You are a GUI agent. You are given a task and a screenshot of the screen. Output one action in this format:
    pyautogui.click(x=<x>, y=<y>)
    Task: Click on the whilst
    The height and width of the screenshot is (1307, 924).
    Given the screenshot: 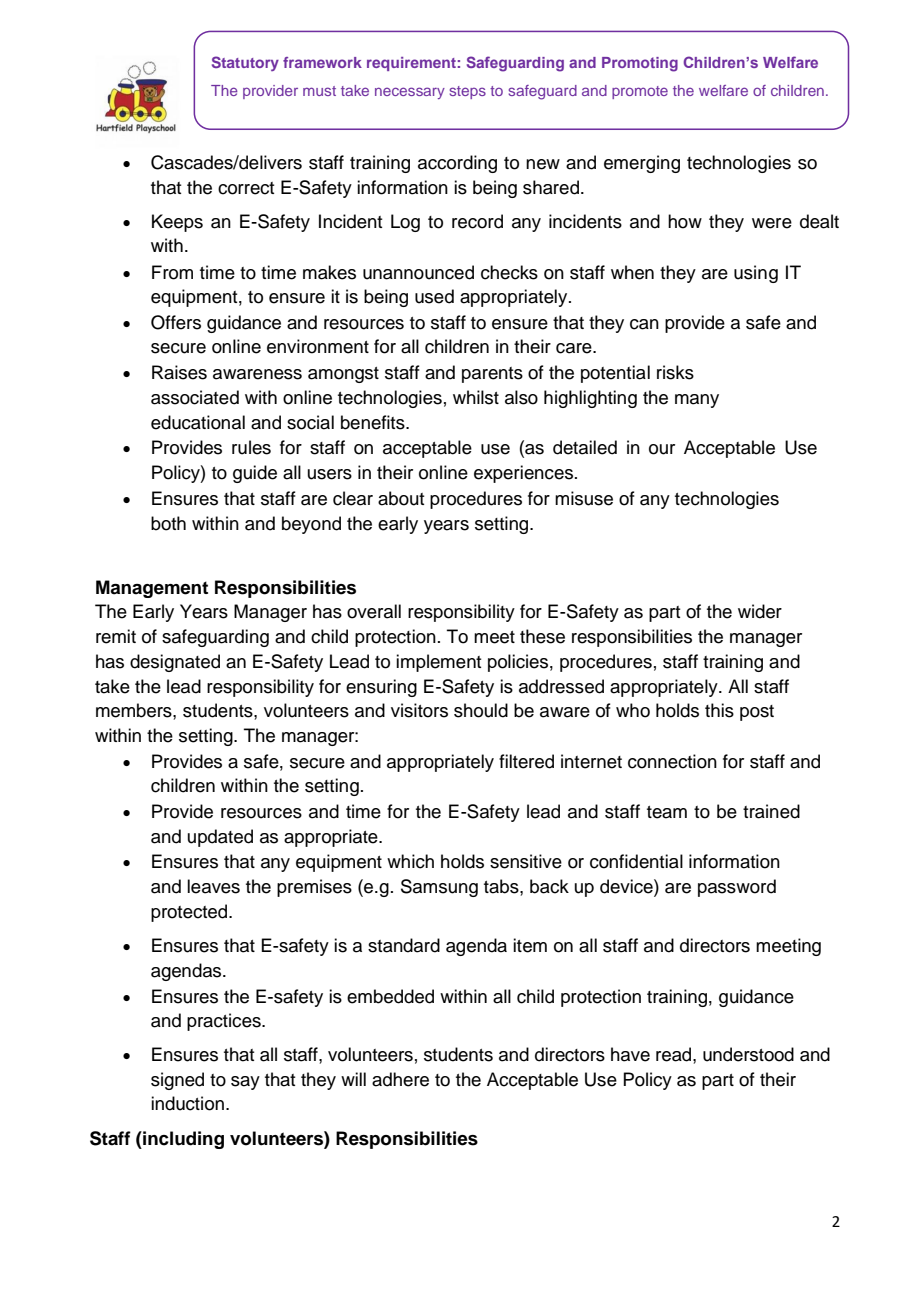 What is the action you would take?
    pyautogui.click(x=476, y=397)
